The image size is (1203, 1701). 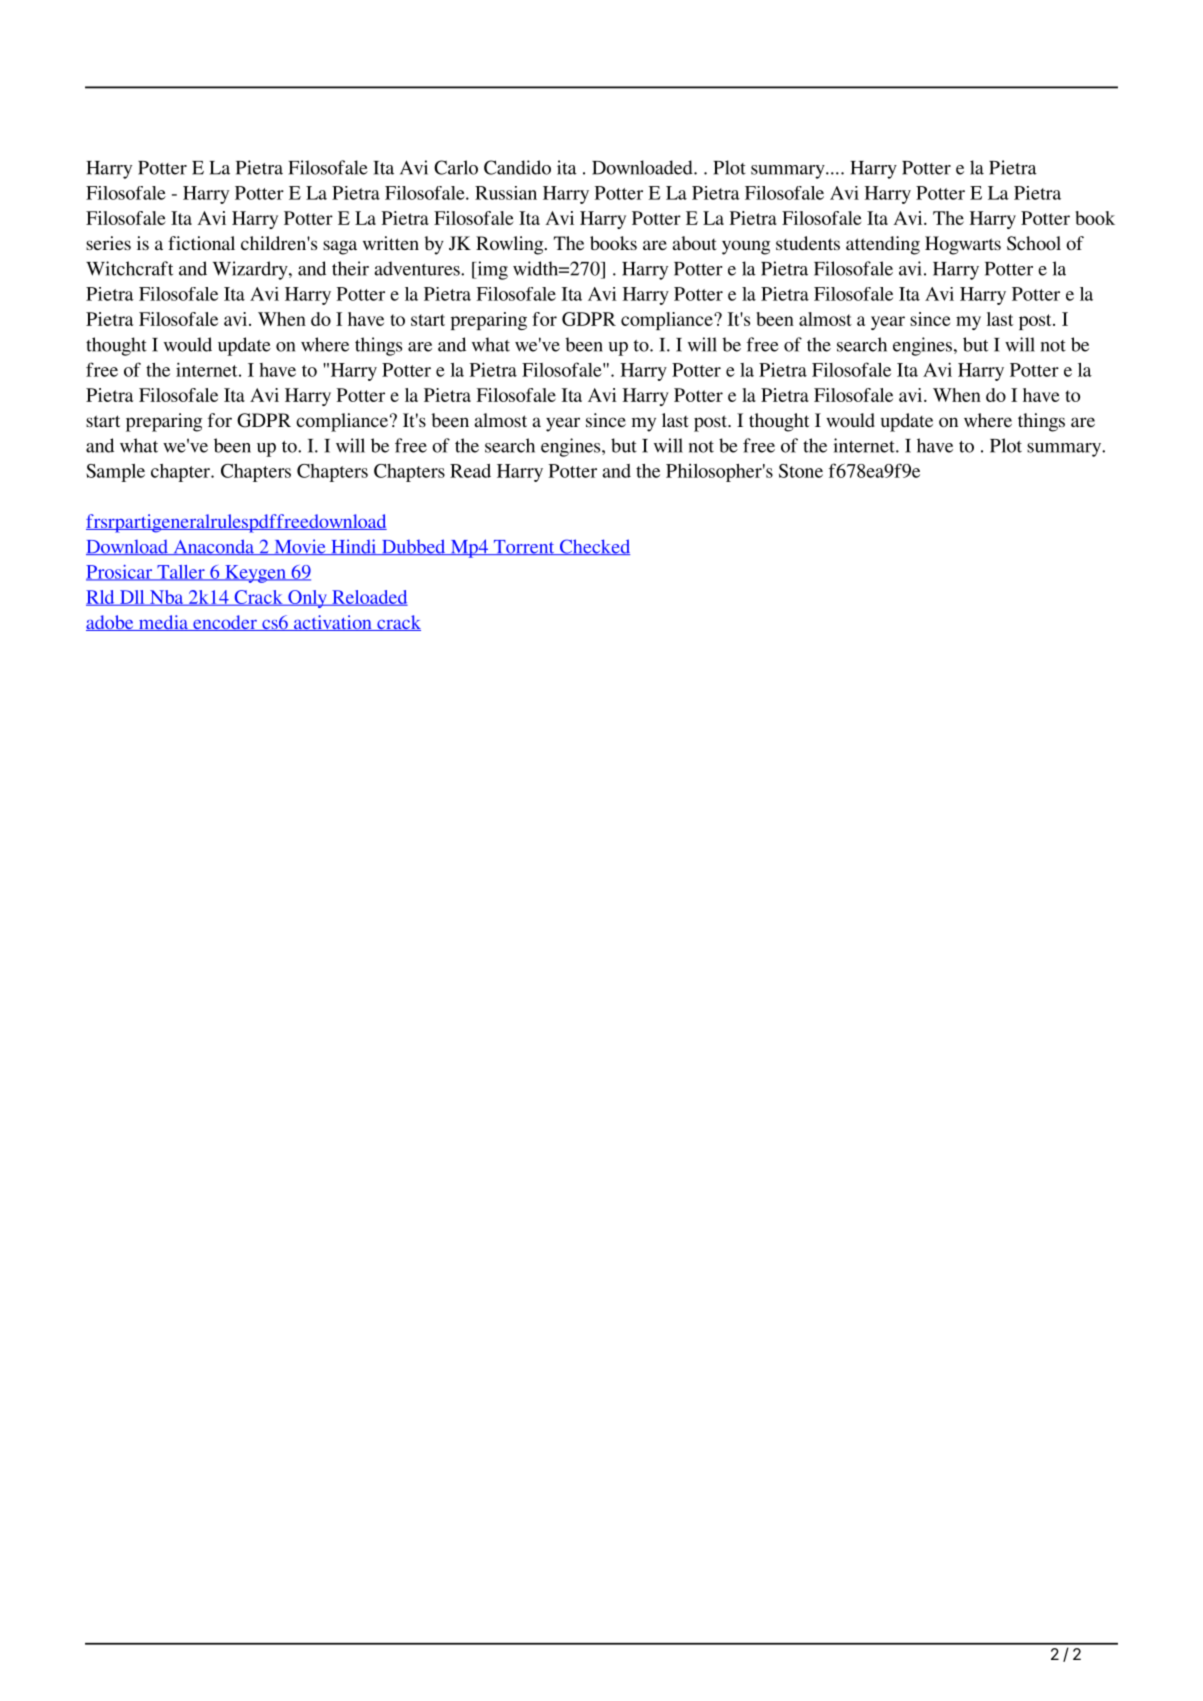 What do you see at coordinates (369, 598) in the screenshot?
I see `Reloaded` at bounding box center [369, 598].
